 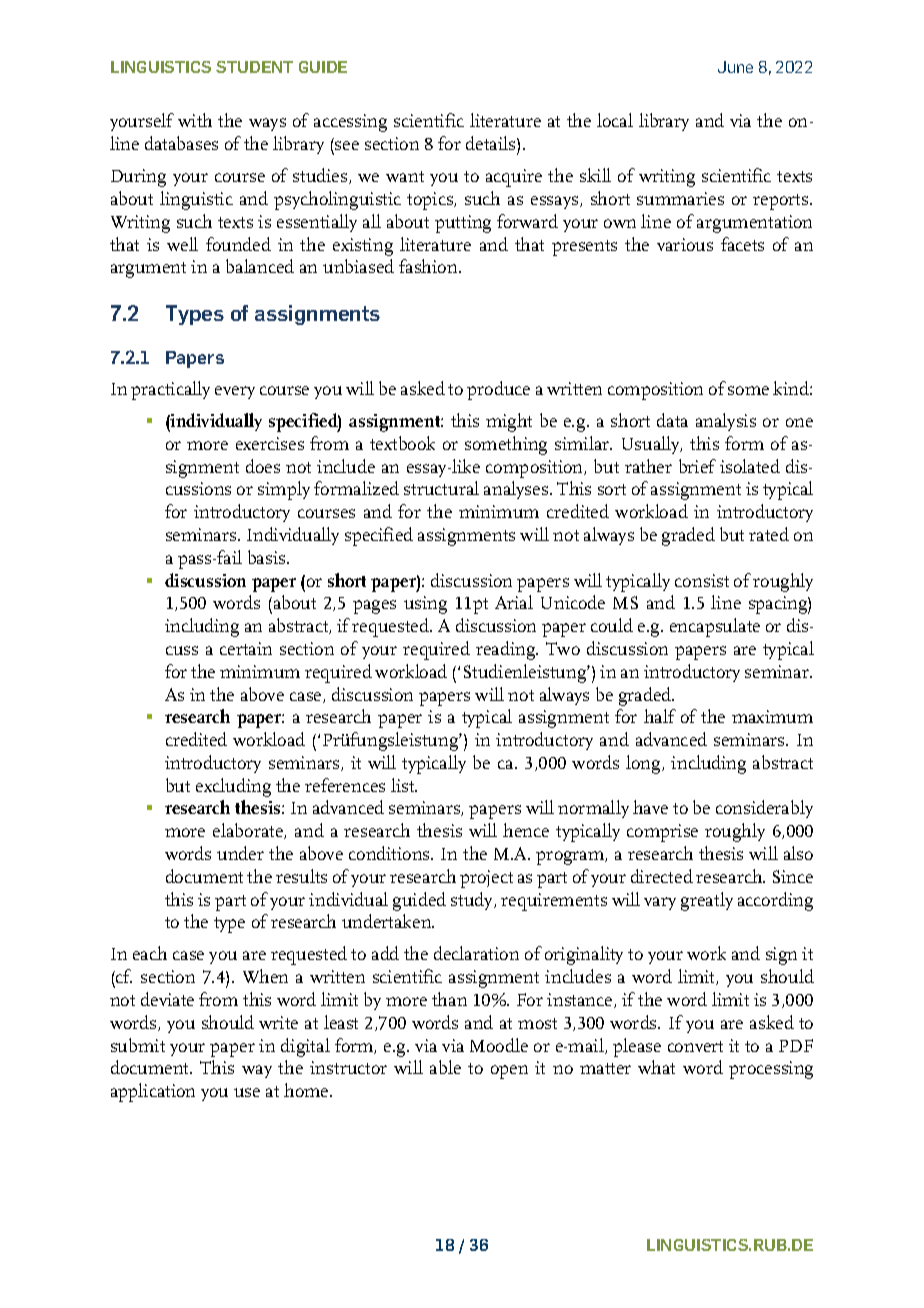 I want to click on basis, so click(x=268, y=557).
